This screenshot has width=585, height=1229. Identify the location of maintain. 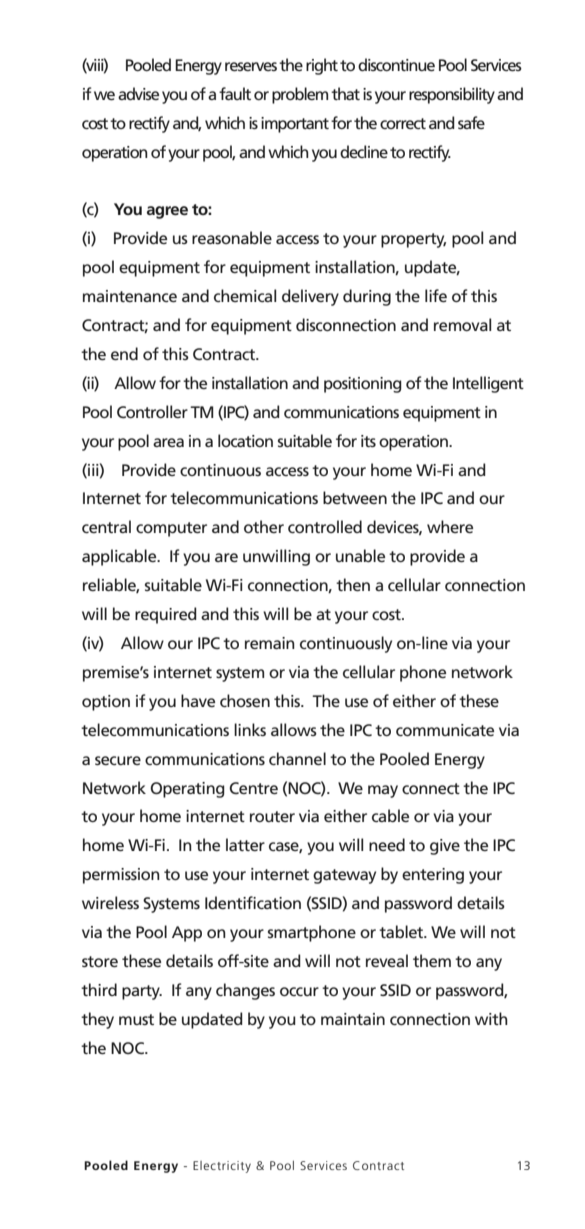
(353, 1019).
